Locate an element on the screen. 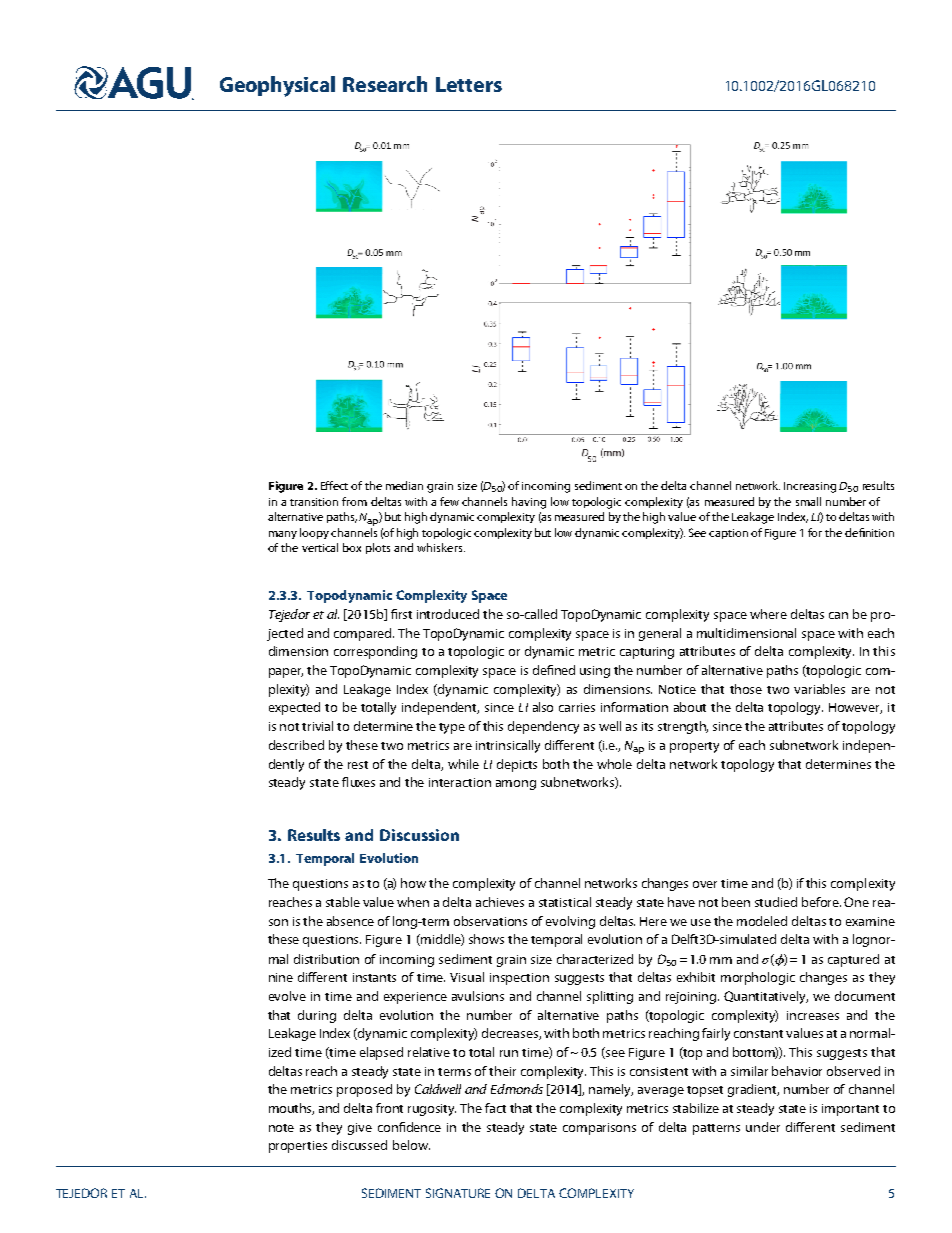  under is located at coordinates (763, 1127).
